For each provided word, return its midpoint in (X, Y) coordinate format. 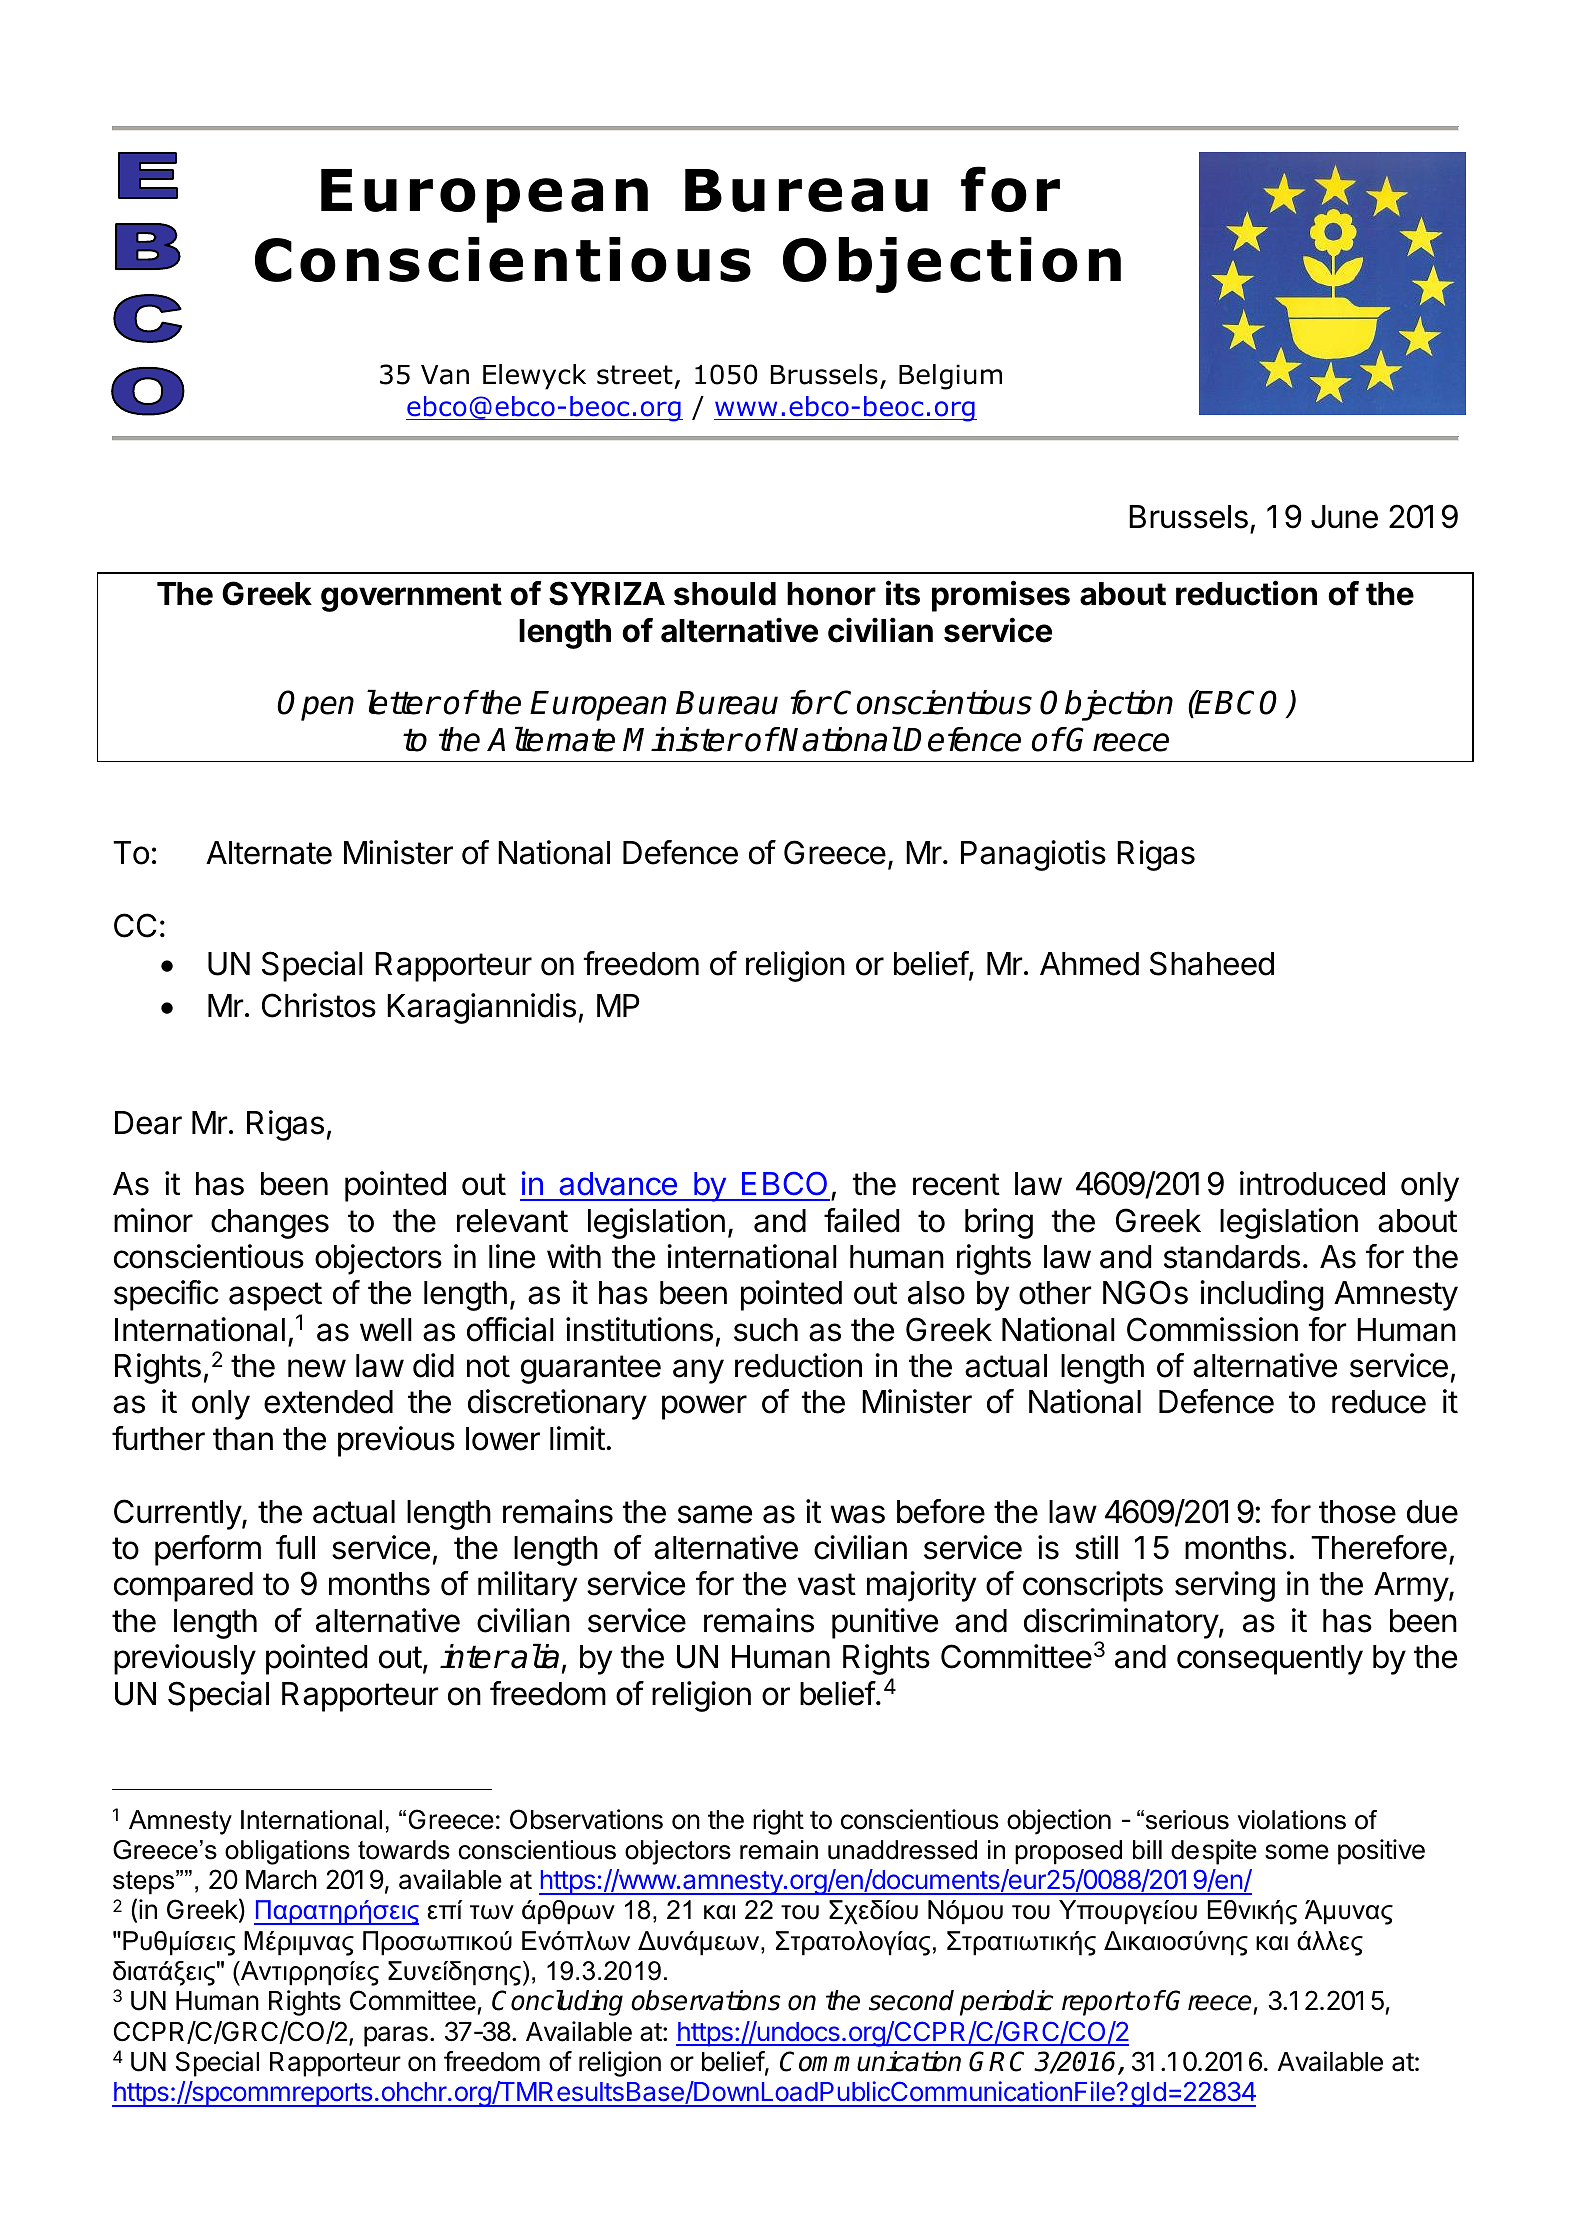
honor (831, 594)
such (766, 1330)
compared (183, 1587)
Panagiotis (1033, 855)
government (411, 597)
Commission (1212, 1329)
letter (403, 702)
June (1344, 517)
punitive (885, 1623)
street (635, 375)
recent (956, 1184)
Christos (319, 1005)
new (317, 1368)
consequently (1270, 1660)
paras (396, 2036)
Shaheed (1212, 963)
